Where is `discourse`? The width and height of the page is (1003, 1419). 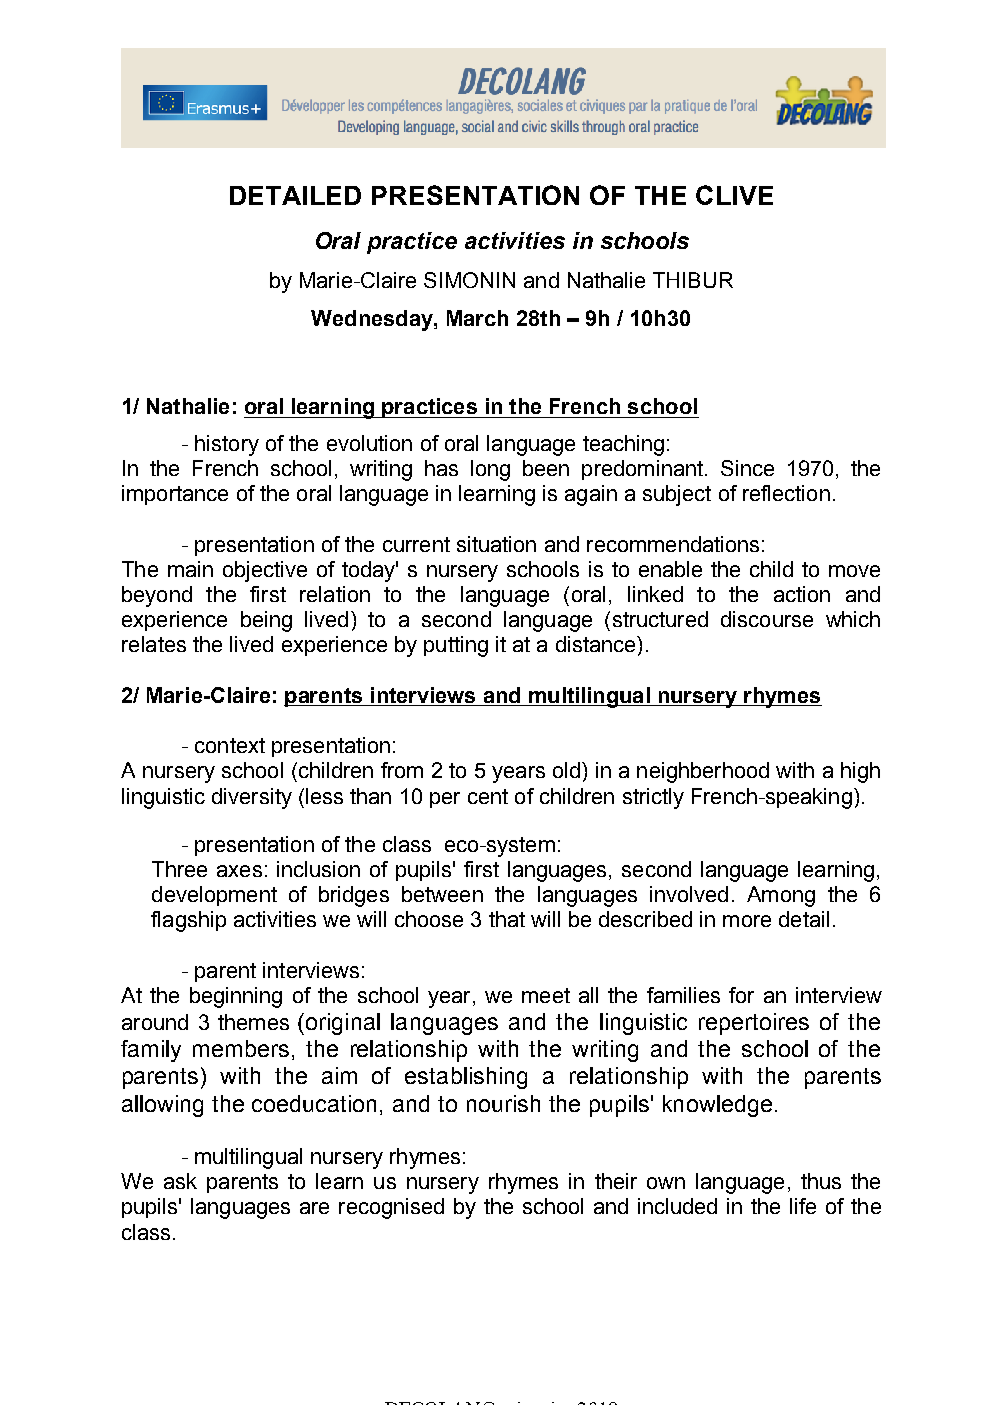
discourse is located at coordinates (767, 619).
